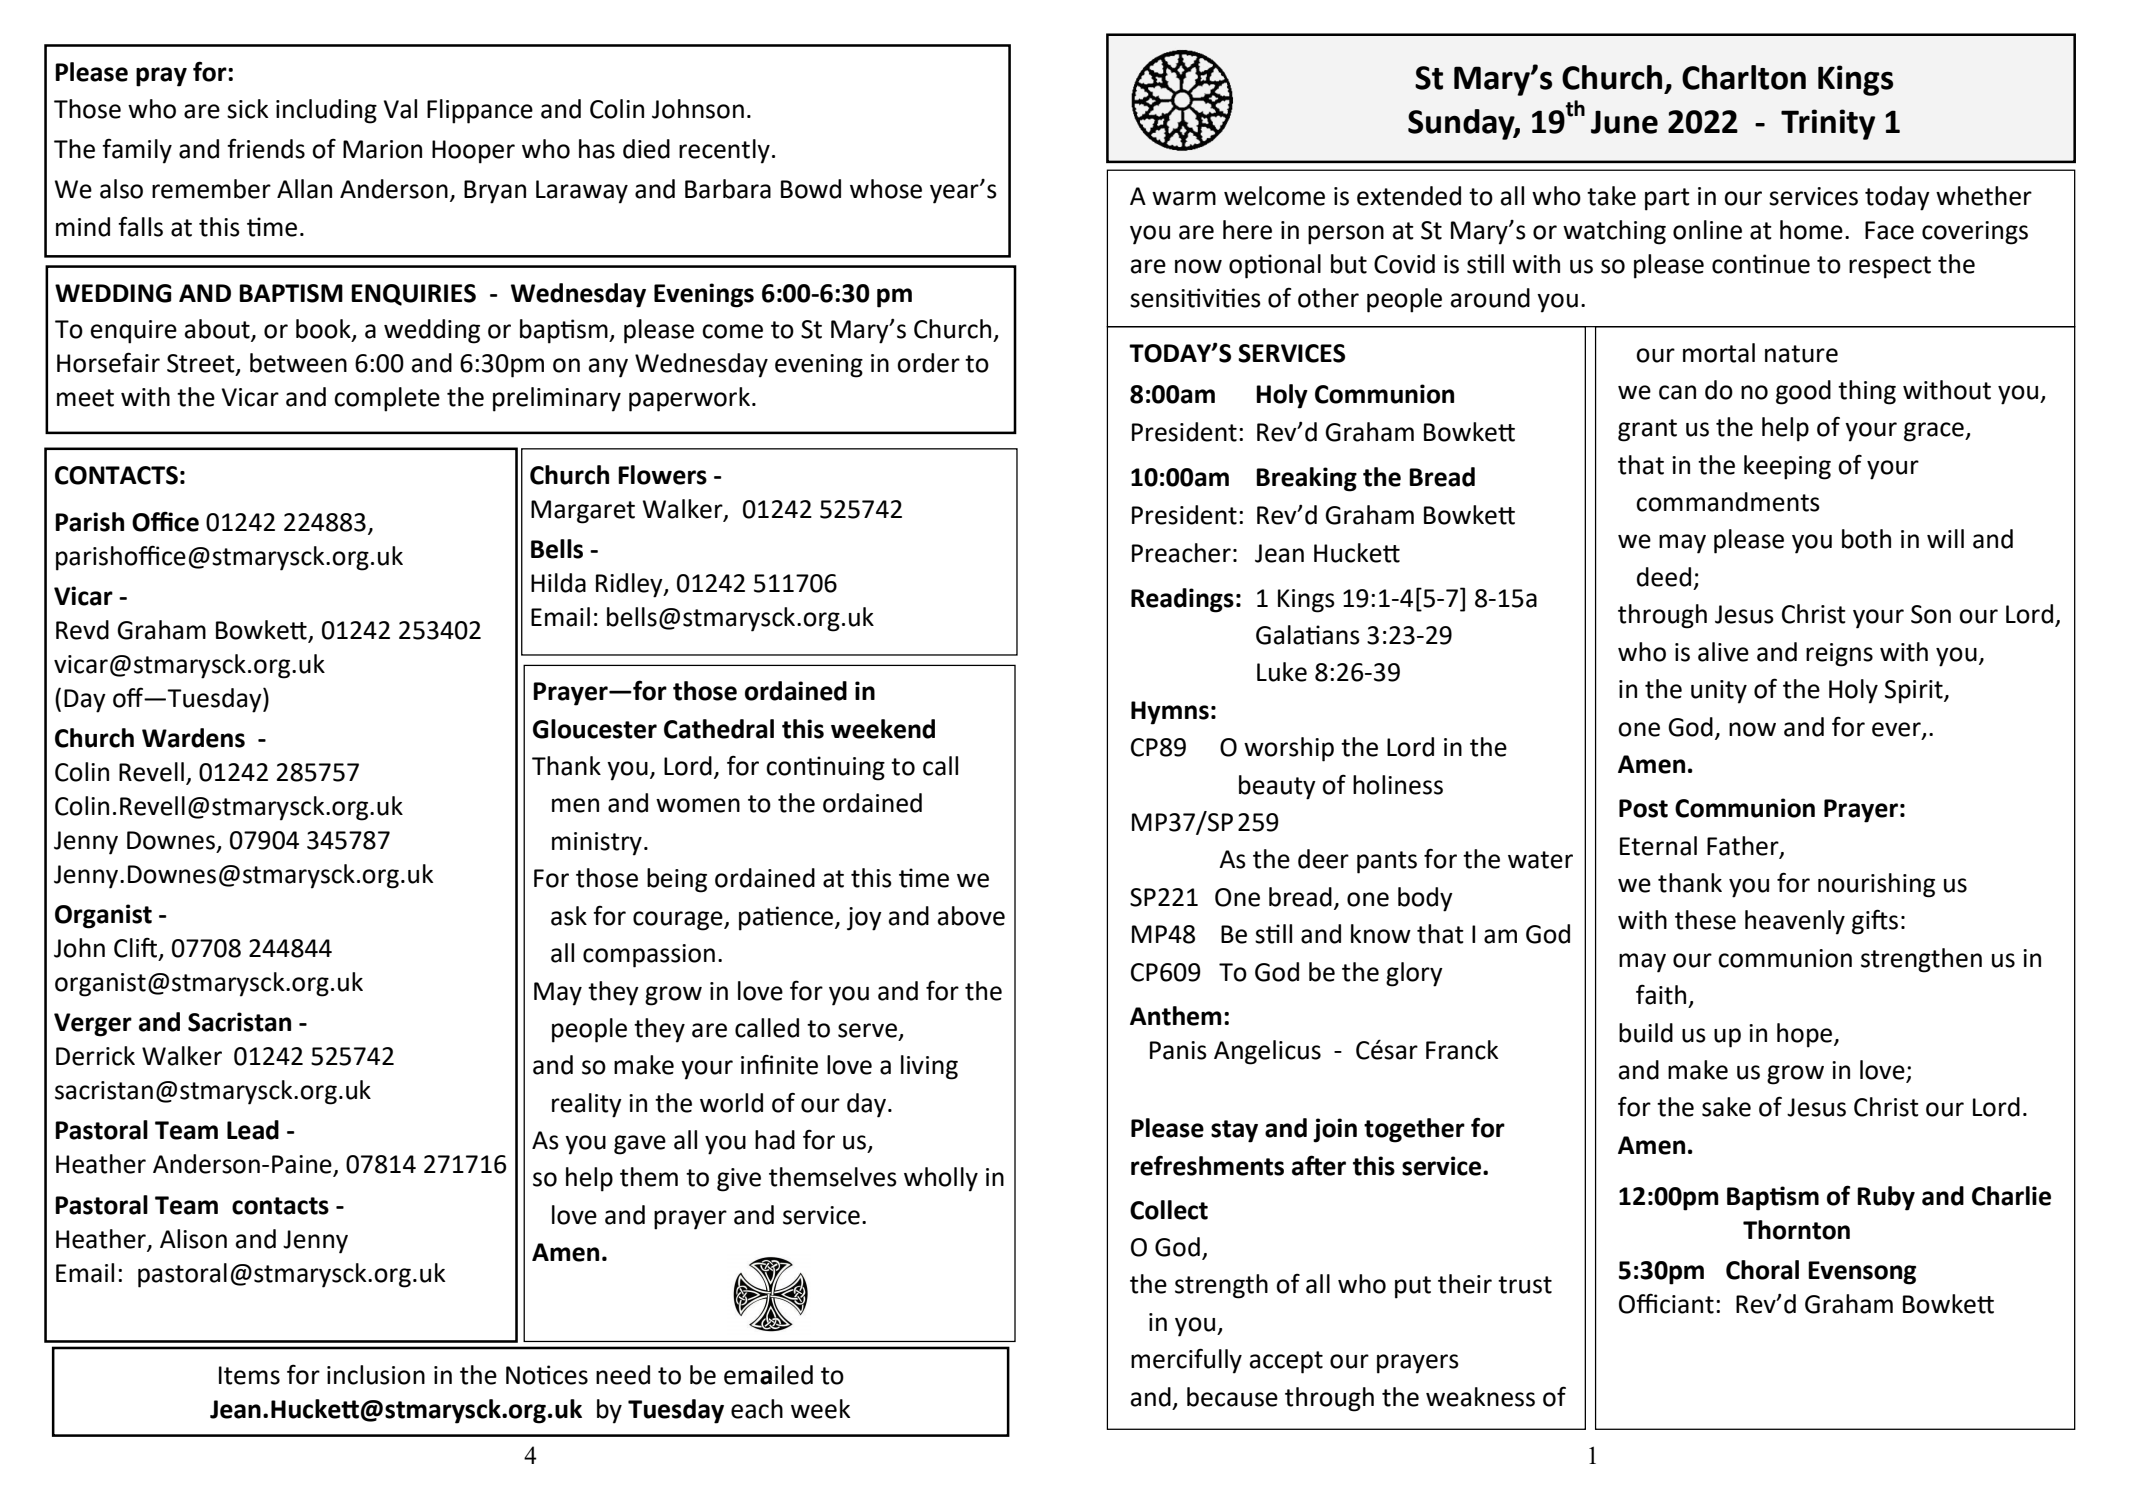  Describe the element at coordinates (326, 111) in the document. I see `including` at that location.
